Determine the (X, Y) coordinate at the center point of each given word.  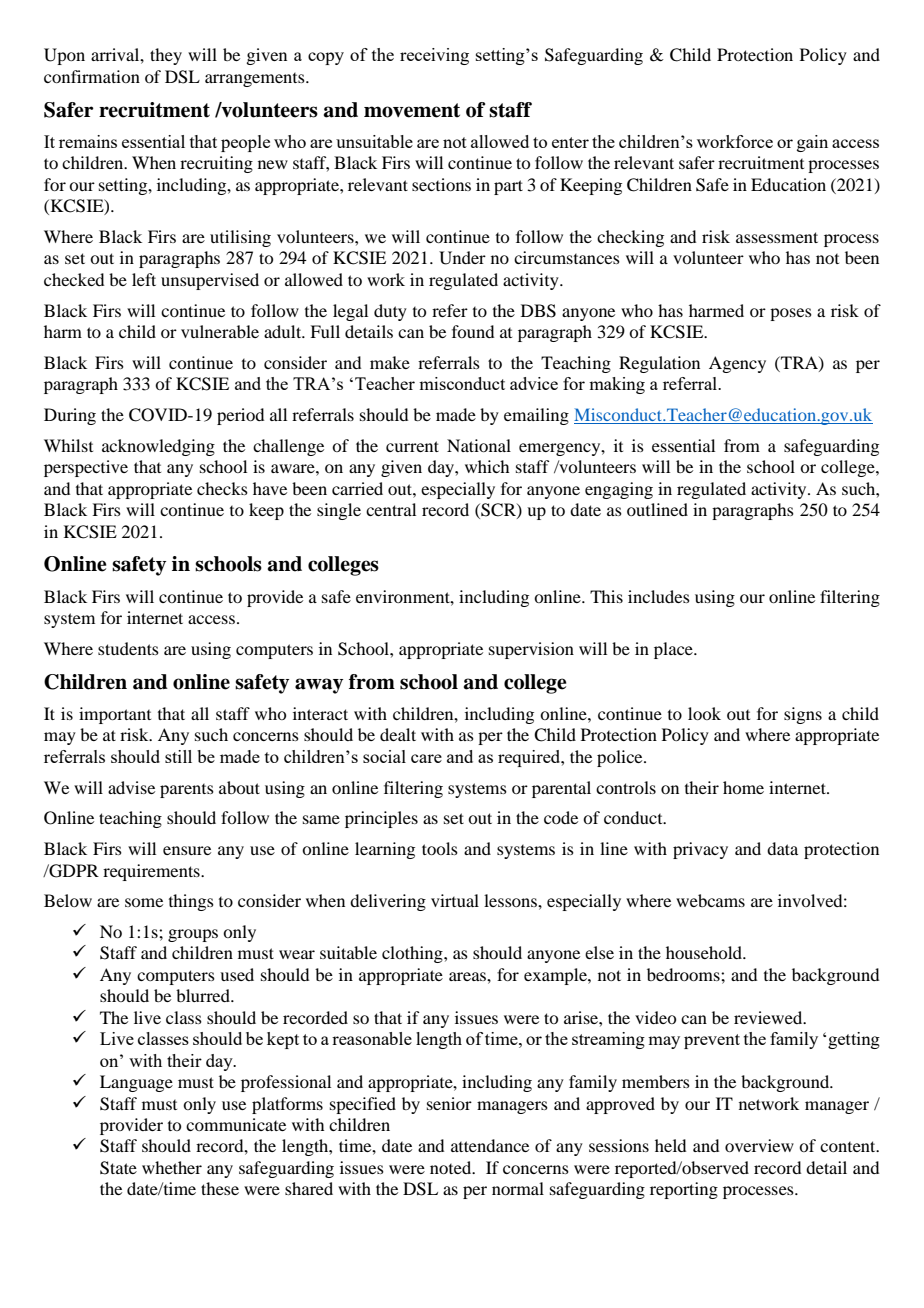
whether (172, 1167)
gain (812, 143)
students (128, 648)
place (674, 650)
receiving (434, 56)
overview (759, 1145)
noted (452, 1167)
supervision (531, 650)
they (166, 56)
